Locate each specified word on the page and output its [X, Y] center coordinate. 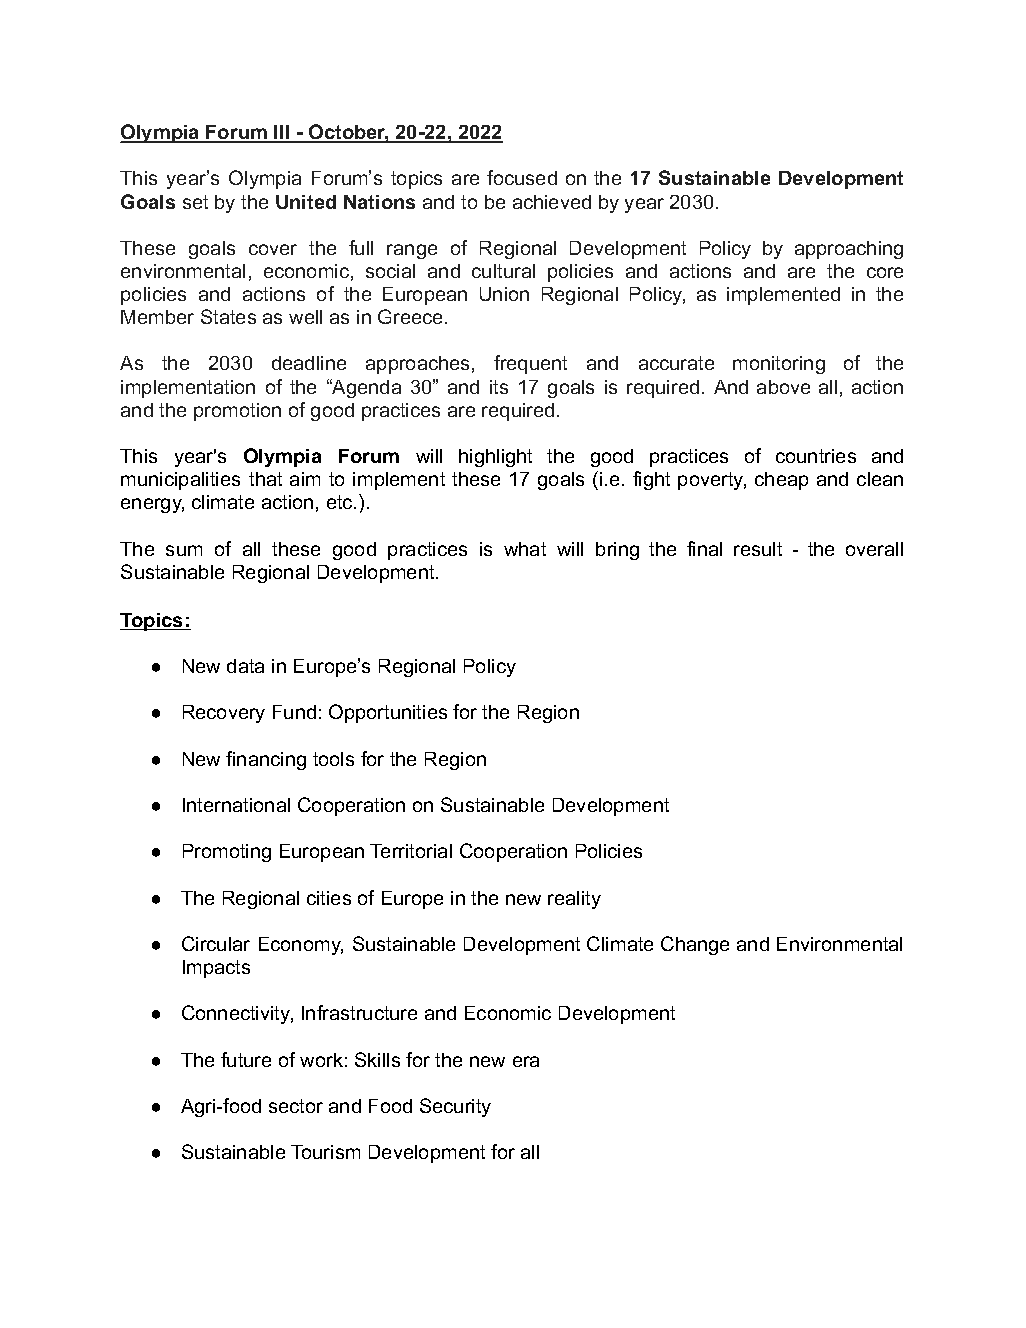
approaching [849, 250]
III [282, 133]
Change [695, 945]
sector [296, 1106]
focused [522, 177]
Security [455, 1107]
